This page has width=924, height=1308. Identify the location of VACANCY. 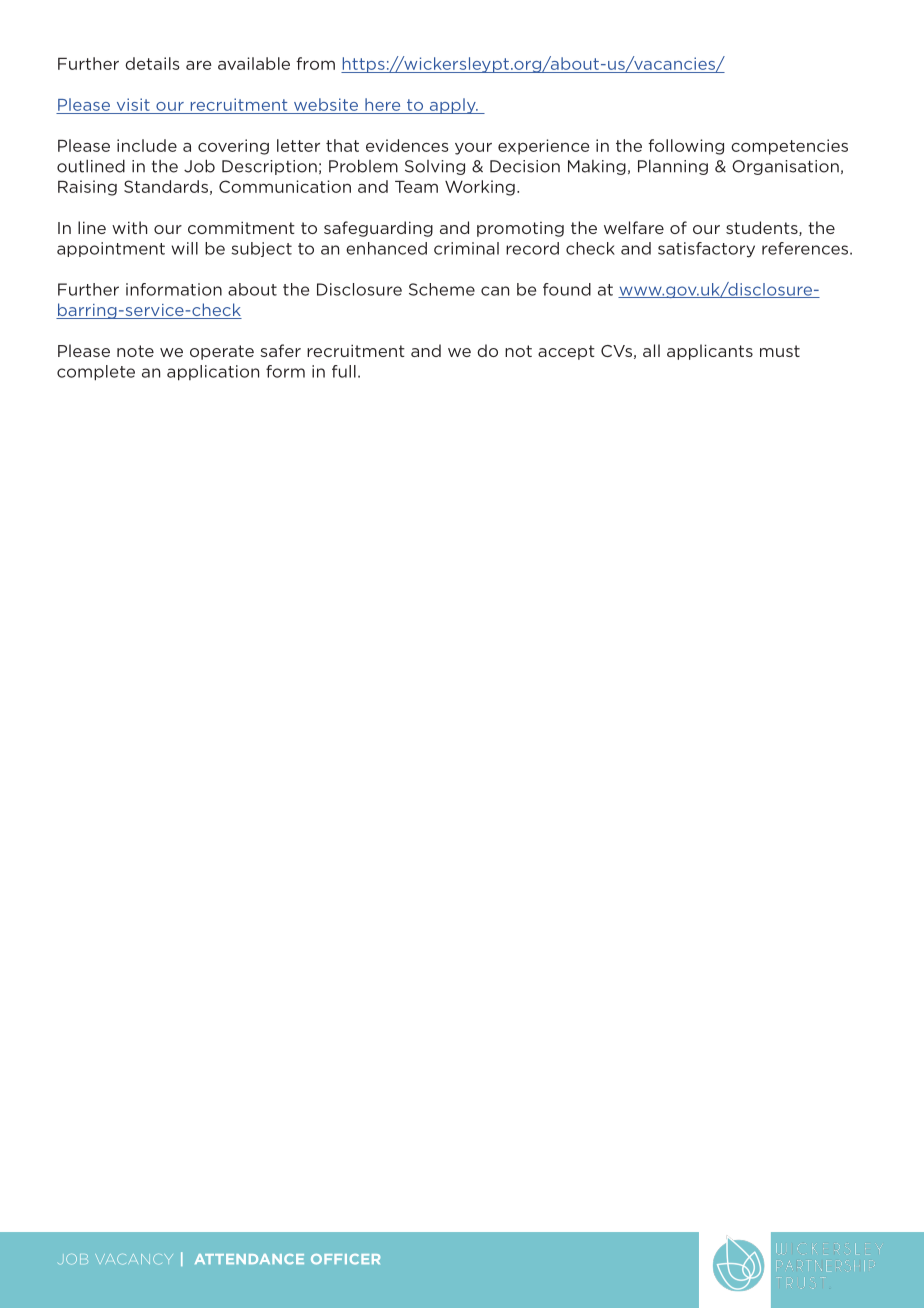
(134, 1259).
